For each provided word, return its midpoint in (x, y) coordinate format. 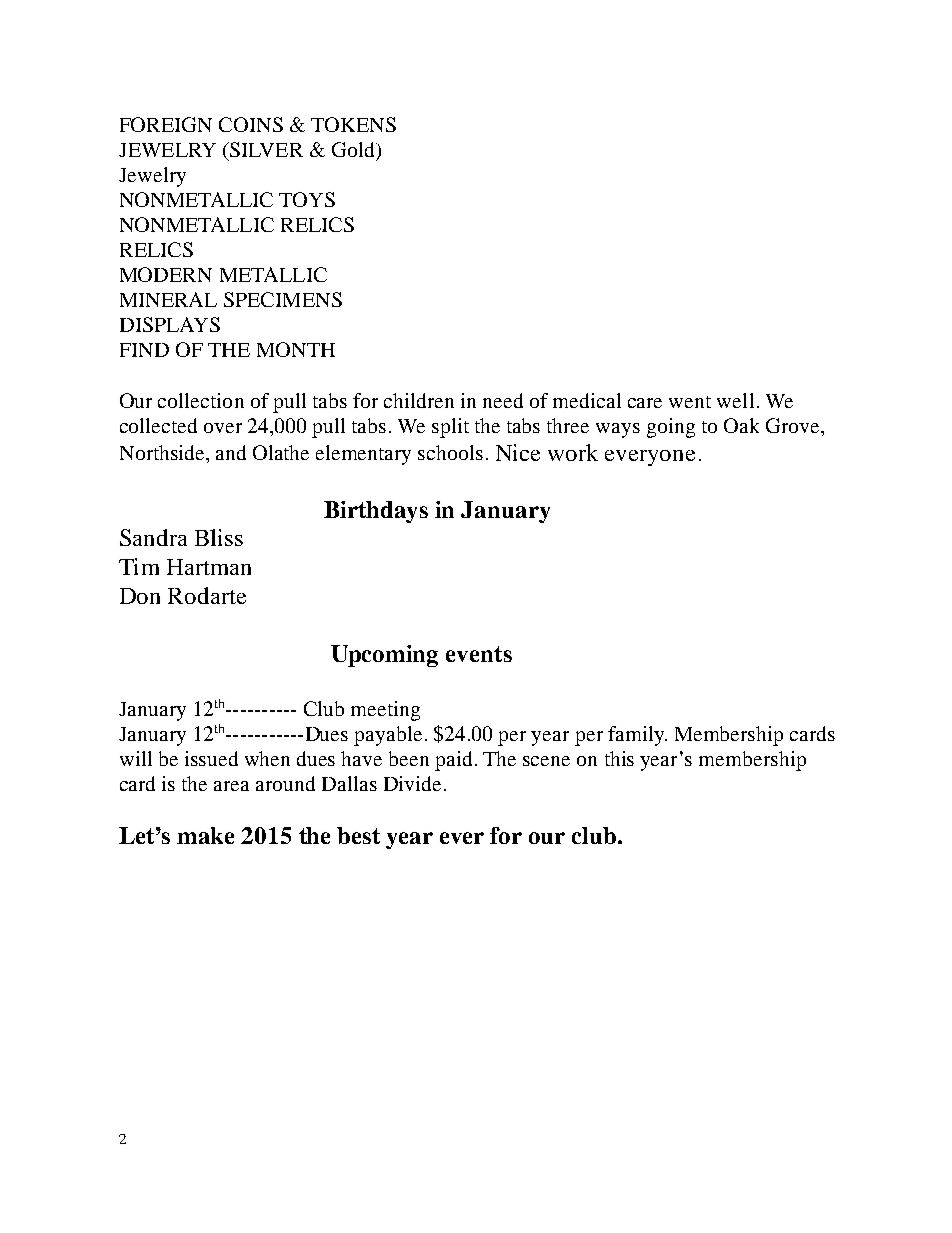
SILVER (265, 151)
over (223, 428)
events (479, 654)
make (205, 835)
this (619, 758)
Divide (412, 783)
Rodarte (207, 595)
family (637, 736)
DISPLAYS (170, 324)
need (503, 400)
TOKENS (353, 124)
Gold (354, 149)
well (735, 400)
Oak (741, 425)
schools (450, 452)
